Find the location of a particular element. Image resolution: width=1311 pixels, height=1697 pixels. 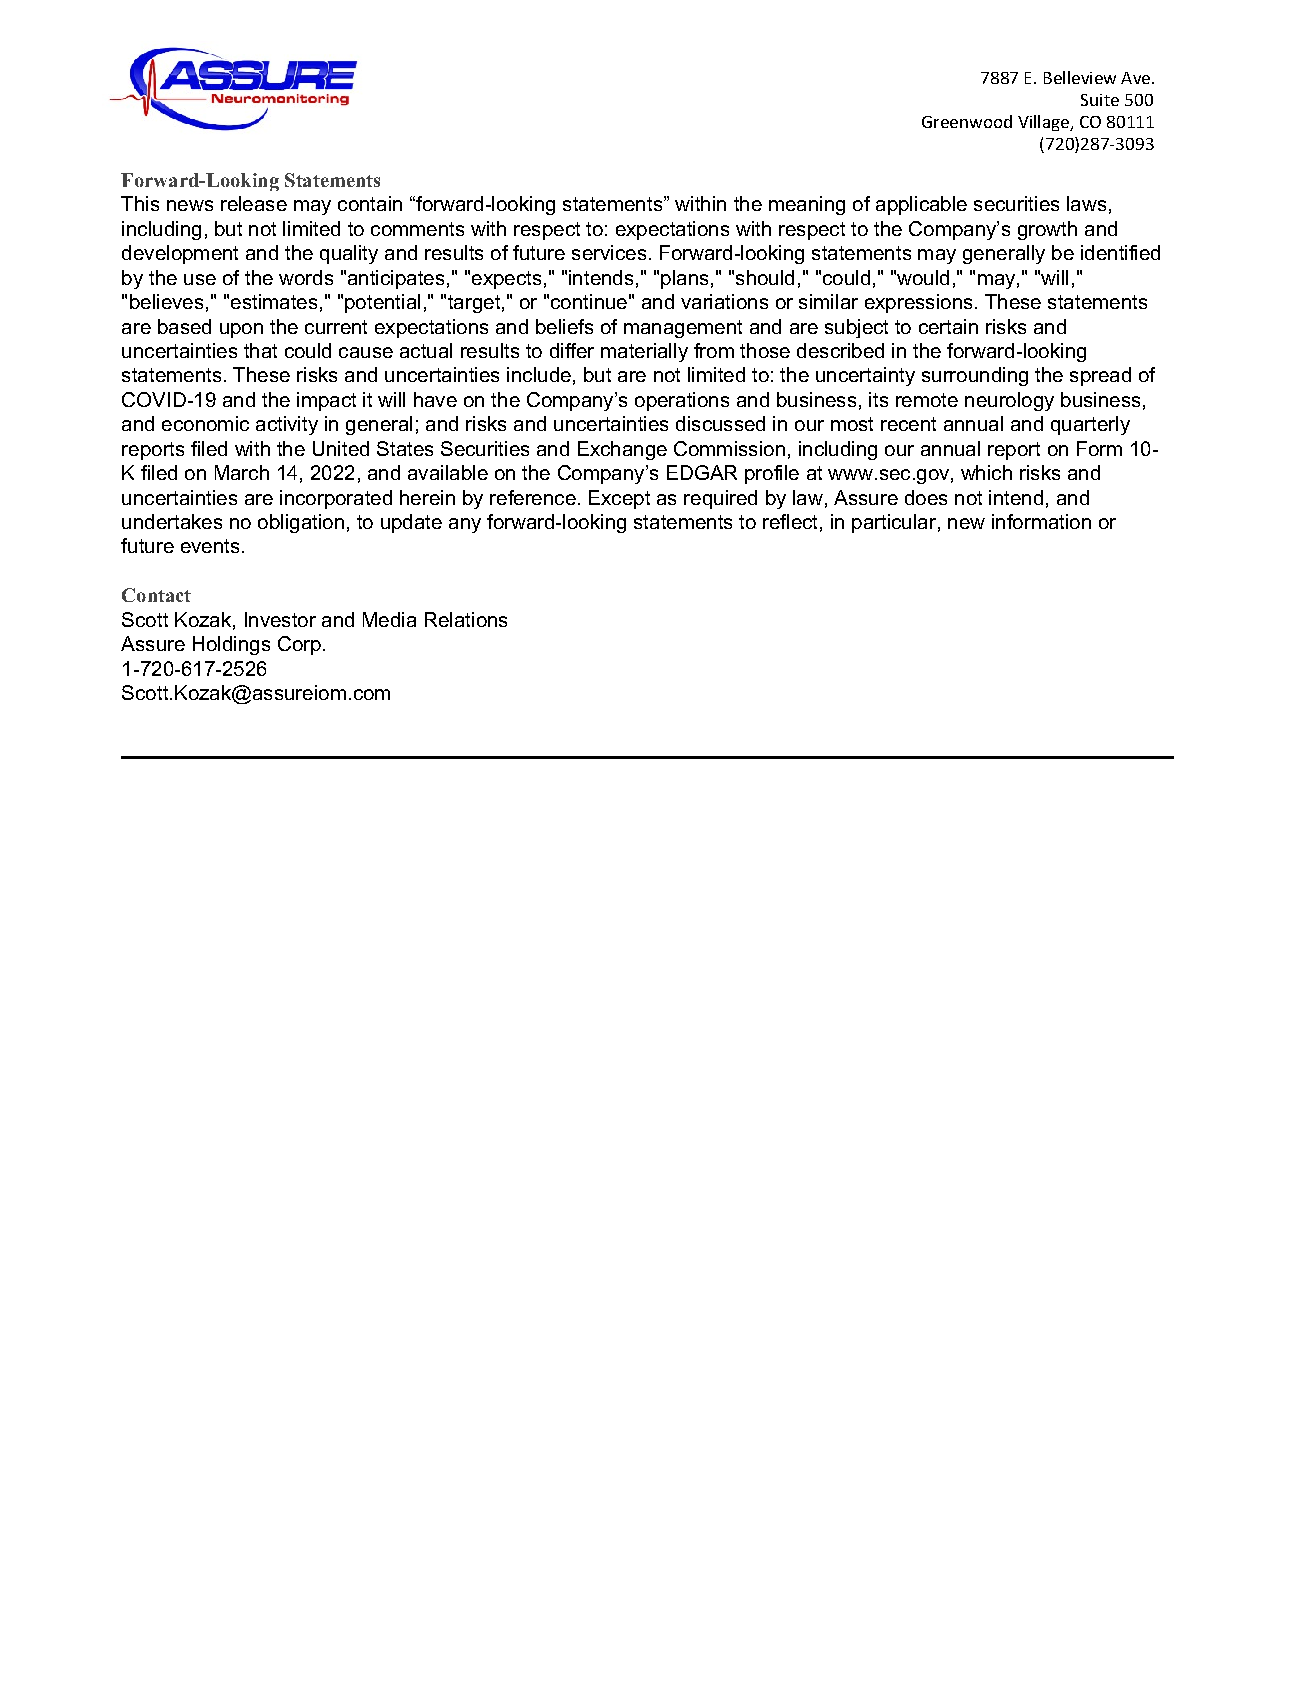

March is located at coordinates (242, 472).
